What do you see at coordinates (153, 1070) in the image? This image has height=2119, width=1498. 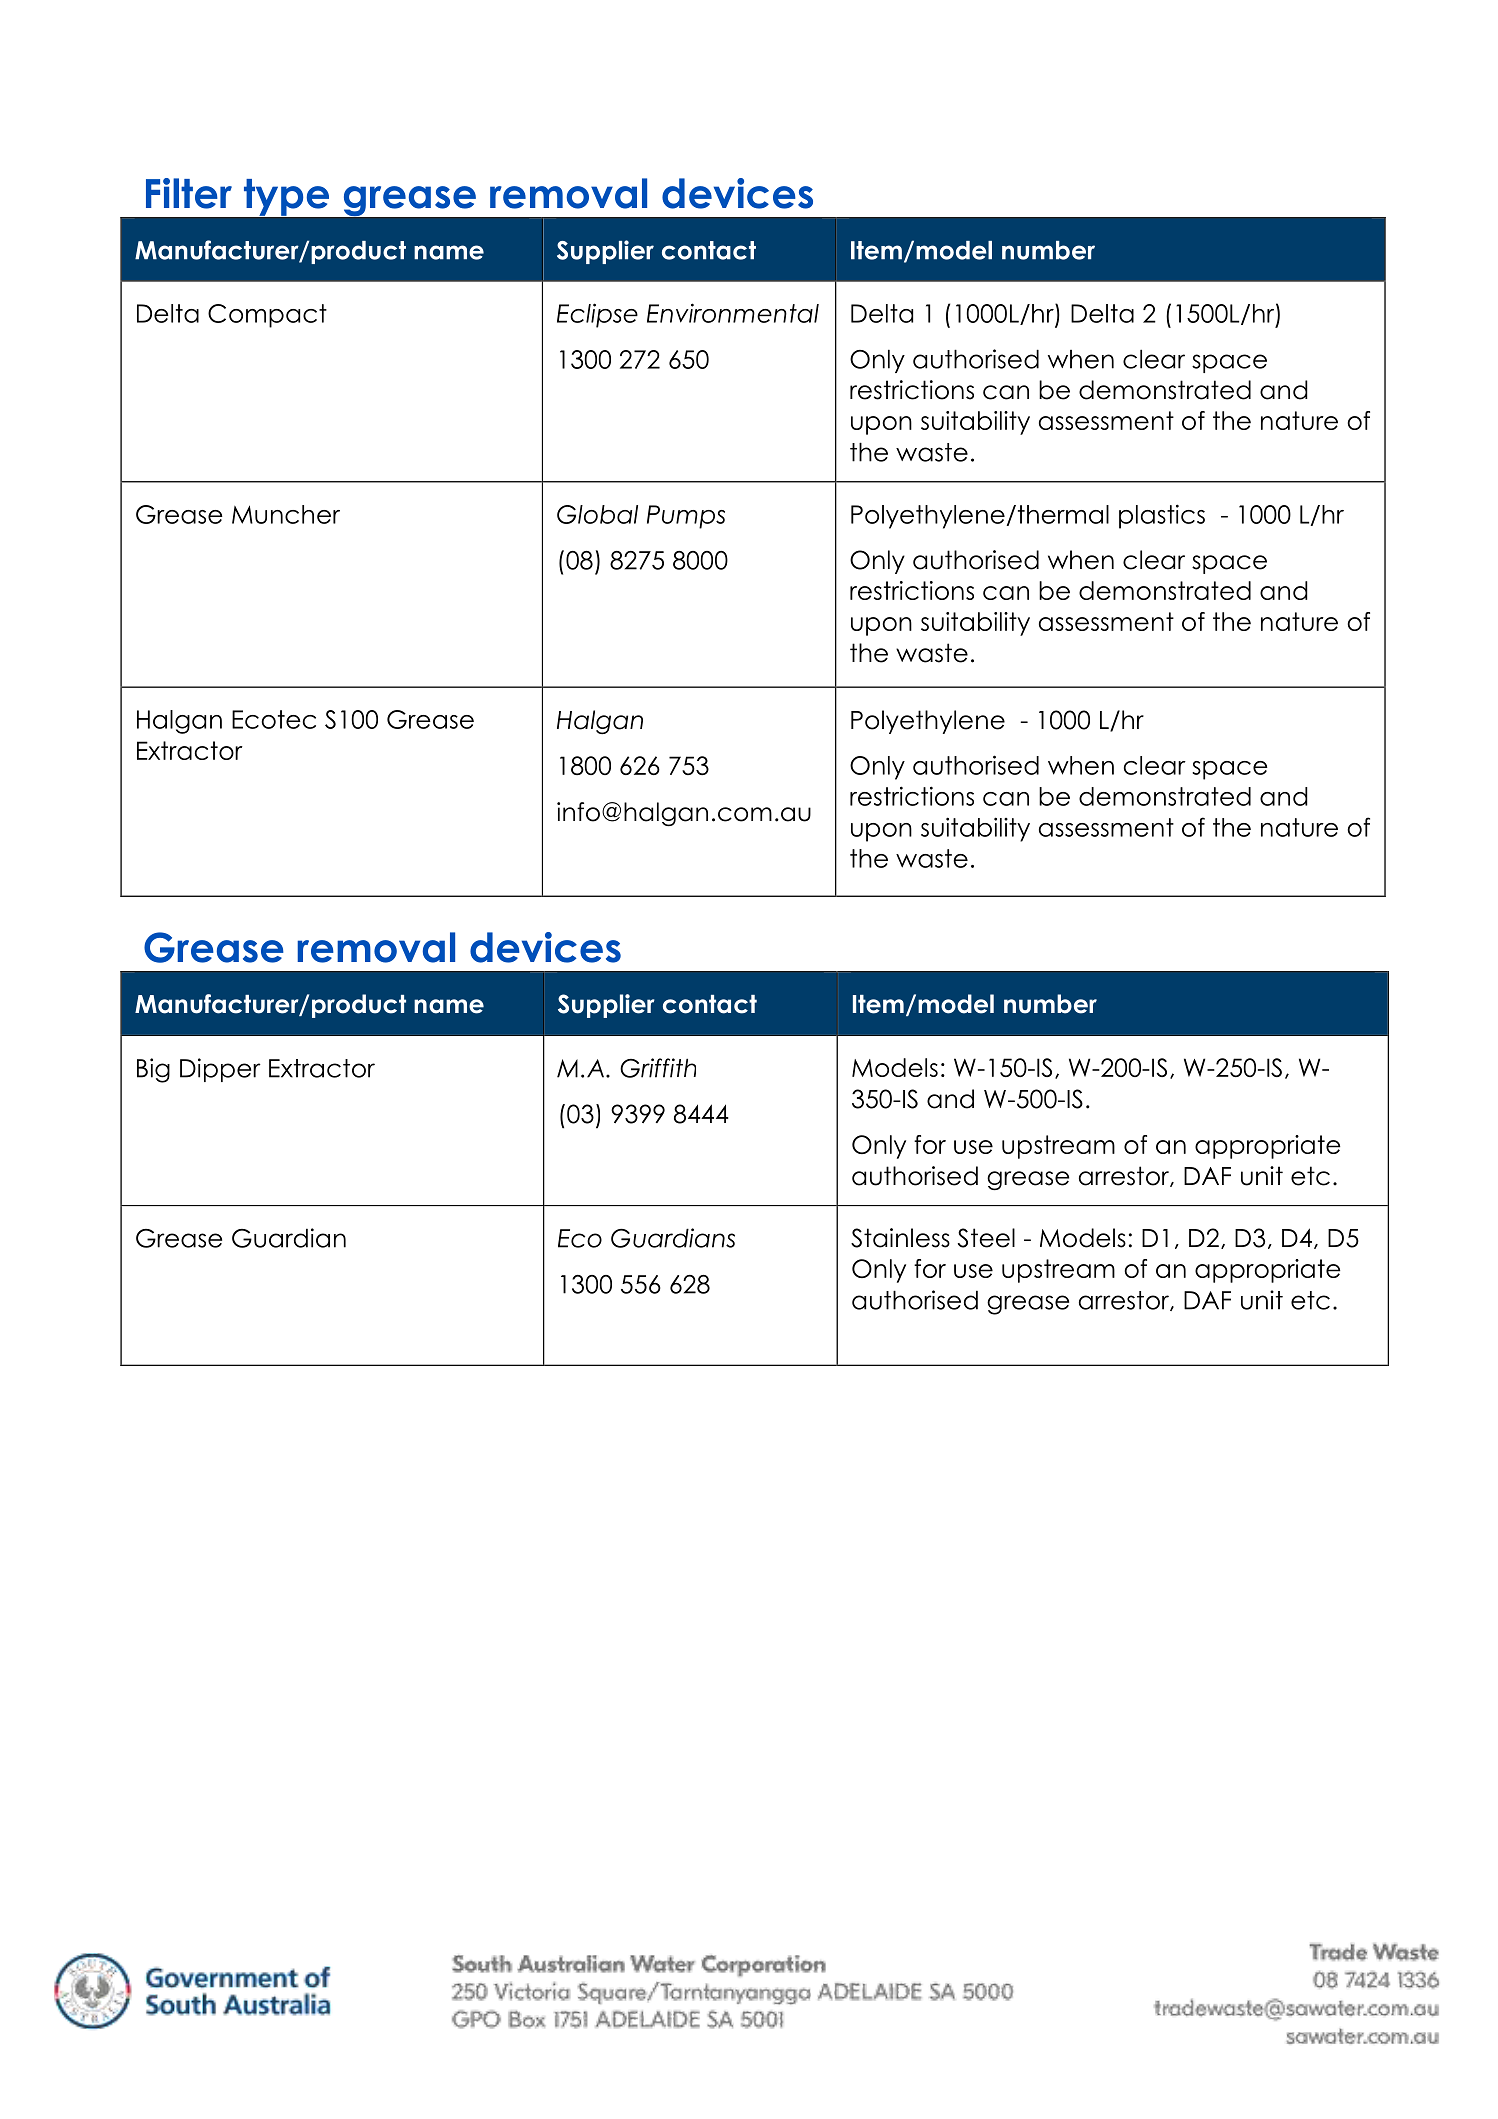 I see `Big` at bounding box center [153, 1070].
